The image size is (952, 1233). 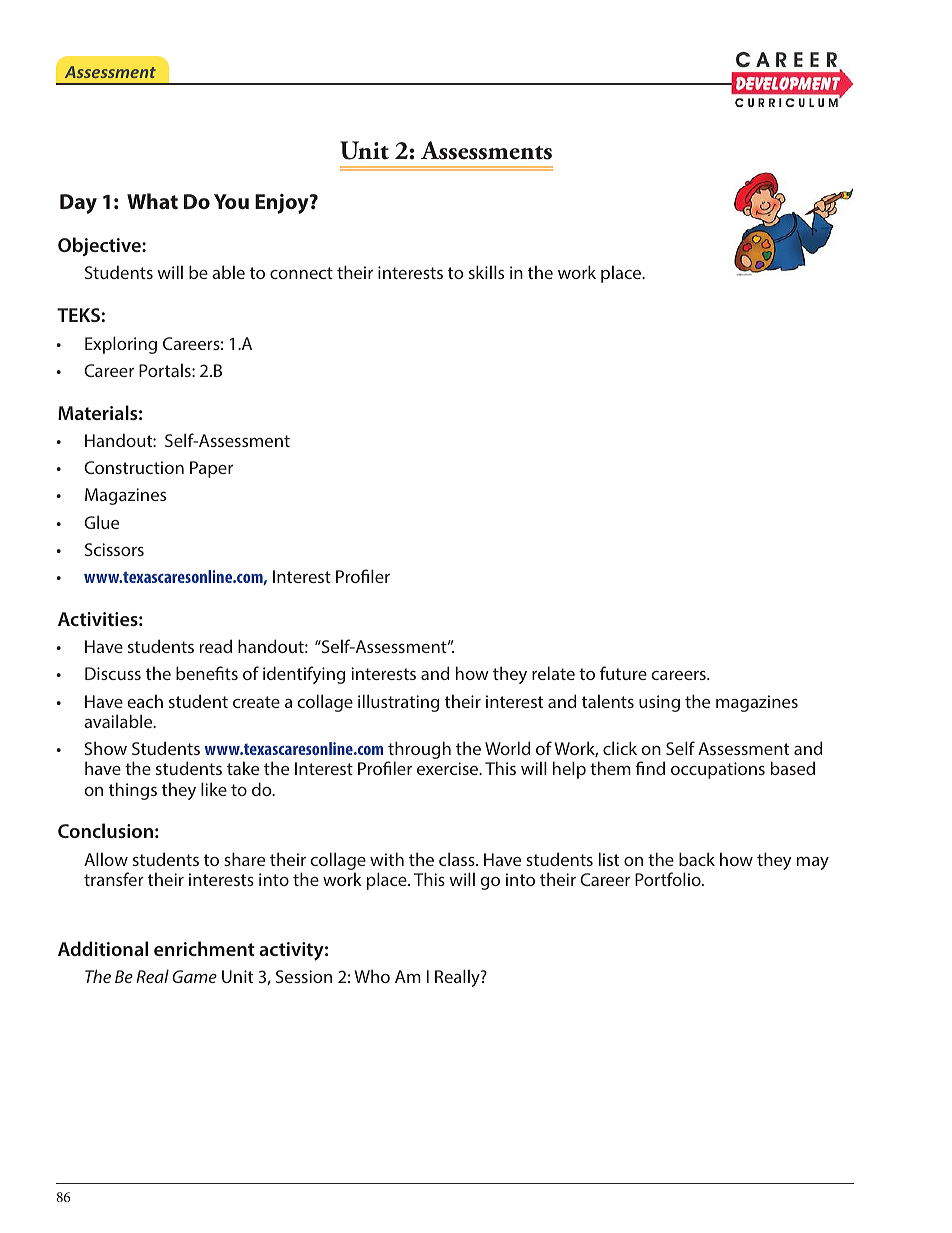 What do you see at coordinates (204, 948) in the screenshot?
I see `enrichment` at bounding box center [204, 948].
